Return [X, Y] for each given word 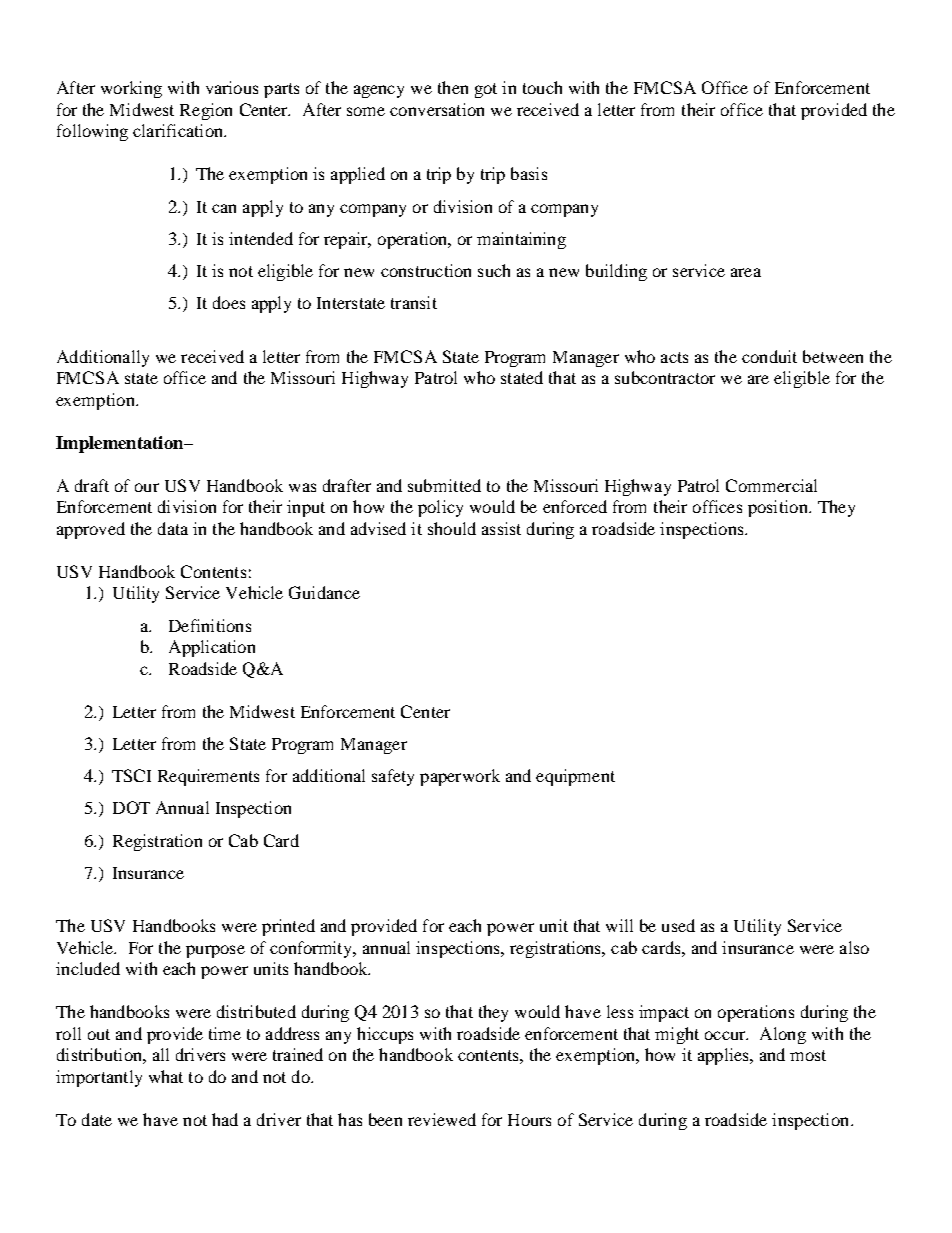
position [779, 508]
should [452, 528]
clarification [179, 130]
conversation [437, 109]
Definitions [210, 625]
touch [542, 87]
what [166, 1076]
